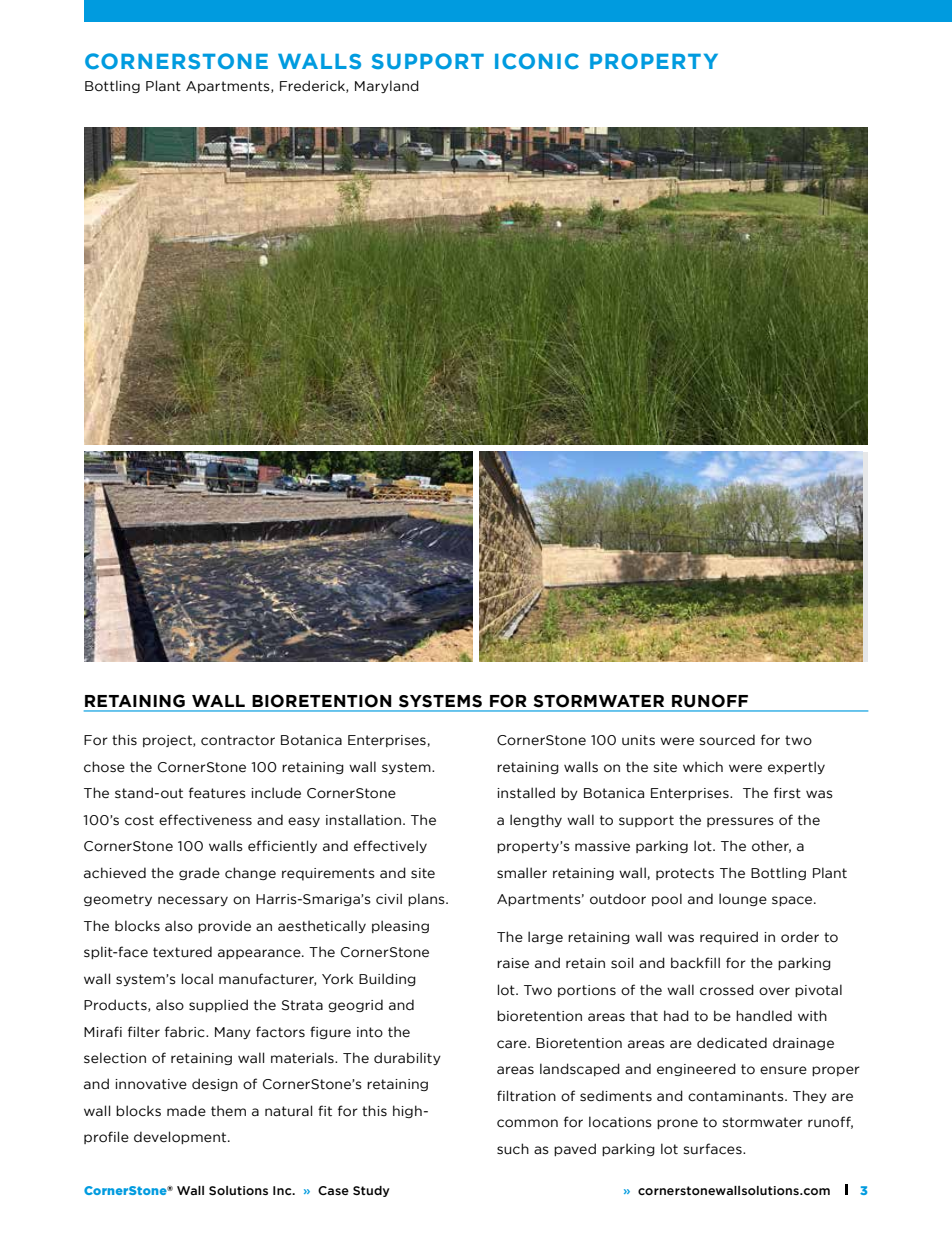  Describe the element at coordinates (703, 767) in the image. I see `which` at that location.
